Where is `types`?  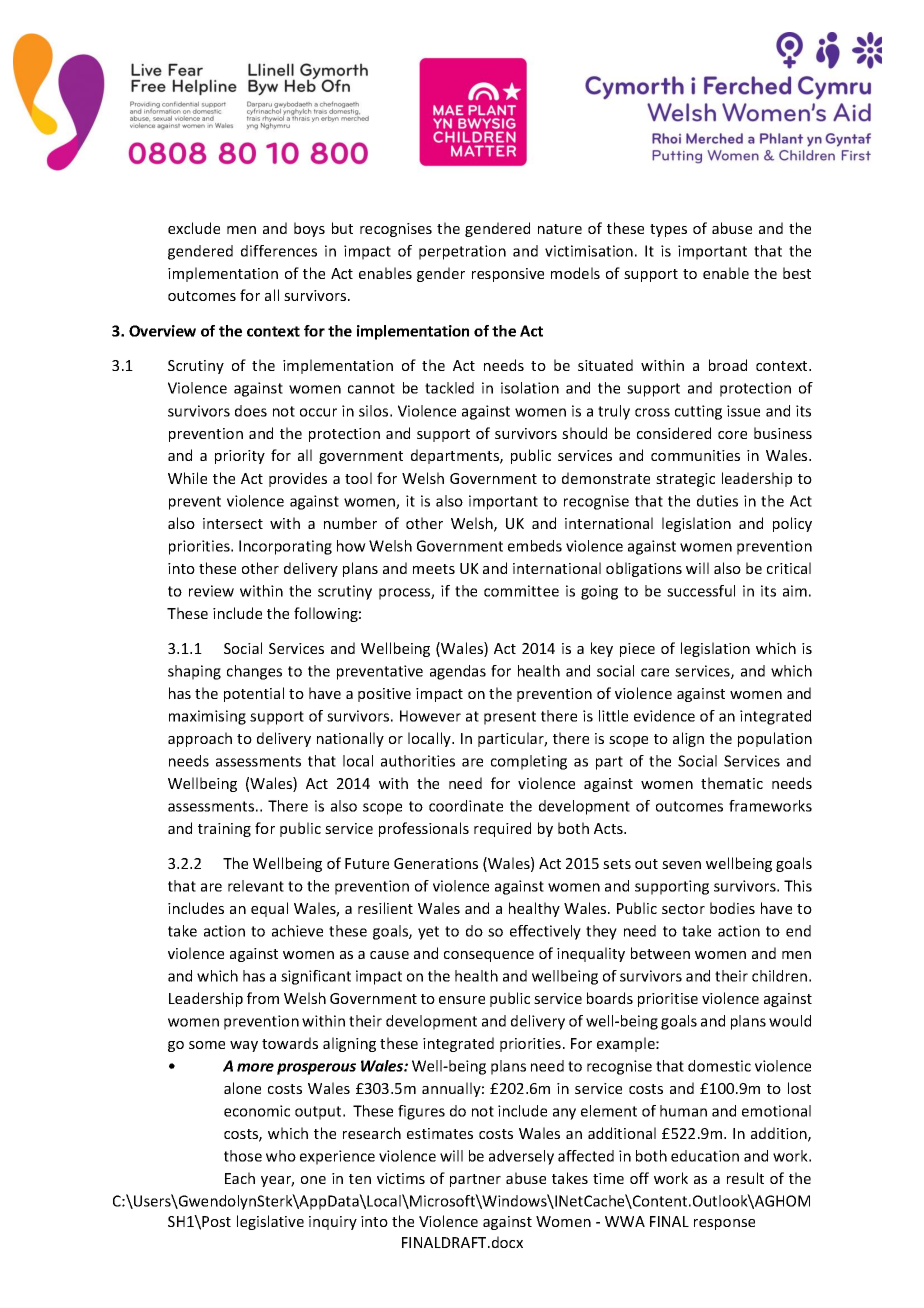
types is located at coordinates (668, 230).
